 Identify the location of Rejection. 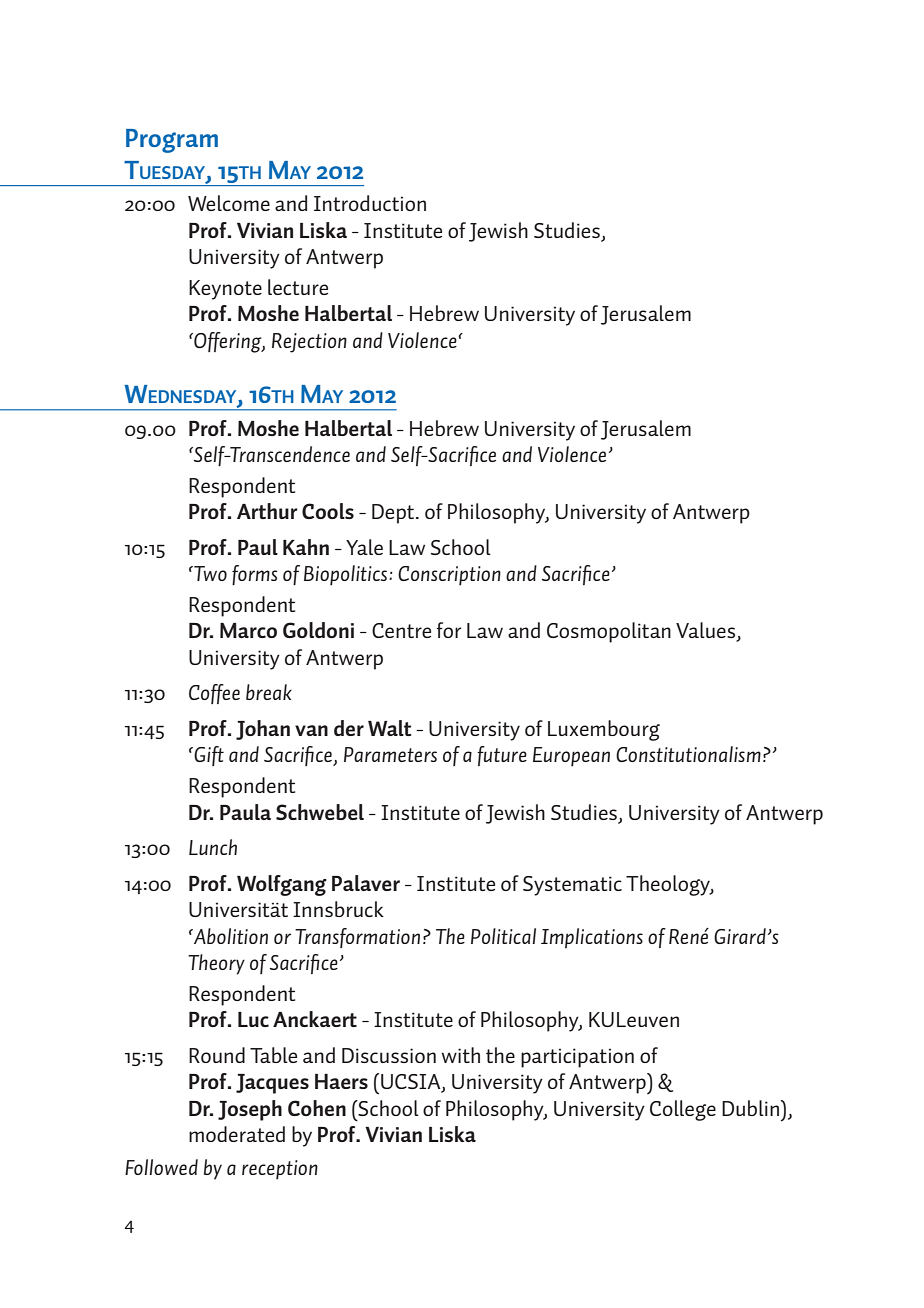
(309, 343).
